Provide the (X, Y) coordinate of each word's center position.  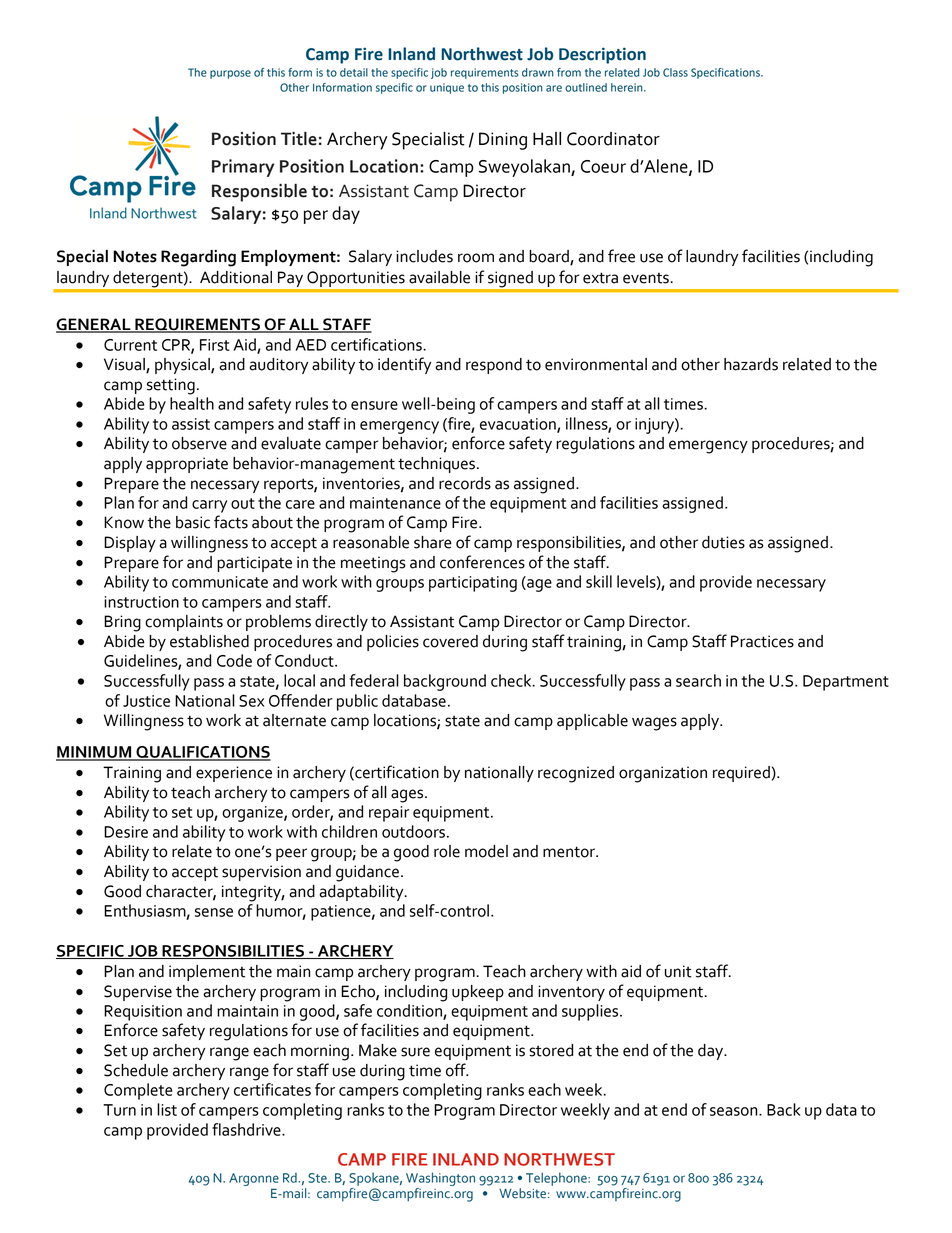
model (486, 851)
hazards (751, 364)
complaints (184, 623)
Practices (762, 641)
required (741, 774)
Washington (440, 1179)
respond (494, 366)
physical (183, 366)
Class (675, 72)
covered (450, 641)
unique (447, 88)
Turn (119, 1110)
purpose (230, 74)
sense (214, 912)
